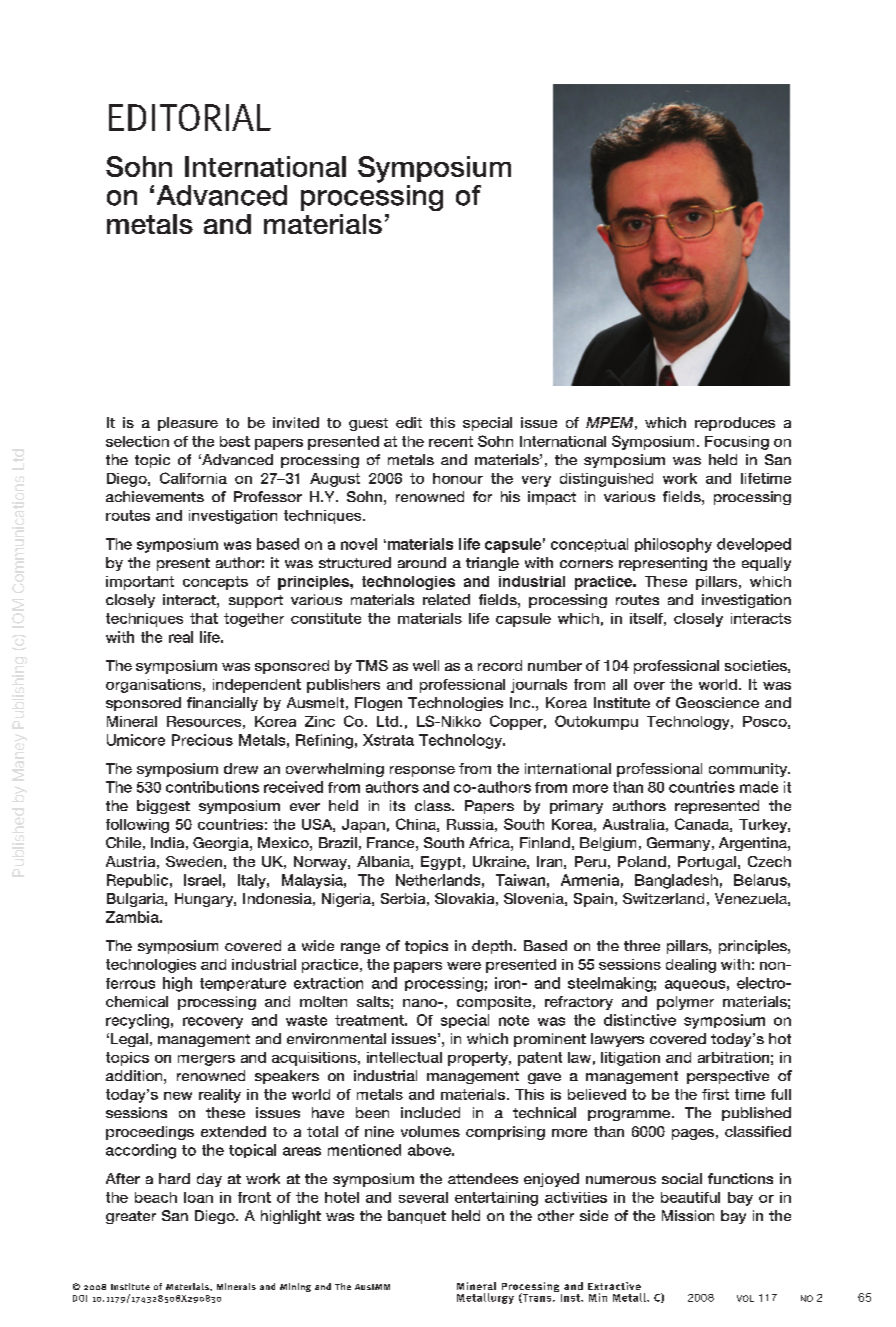  What do you see at coordinates (464, 966) in the screenshot?
I see `were` at bounding box center [464, 966].
